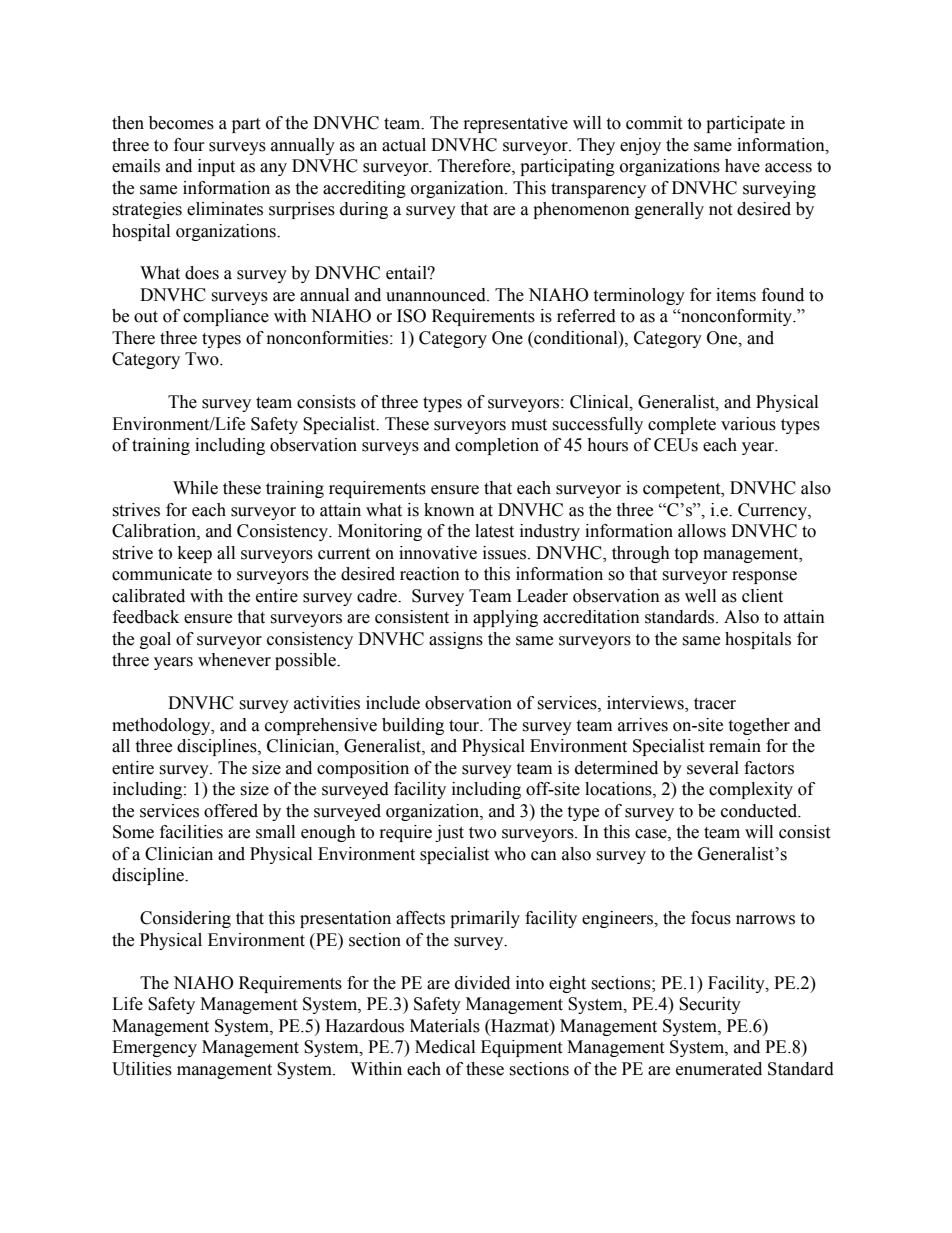  I want to click on reaction, so click(430, 574).
